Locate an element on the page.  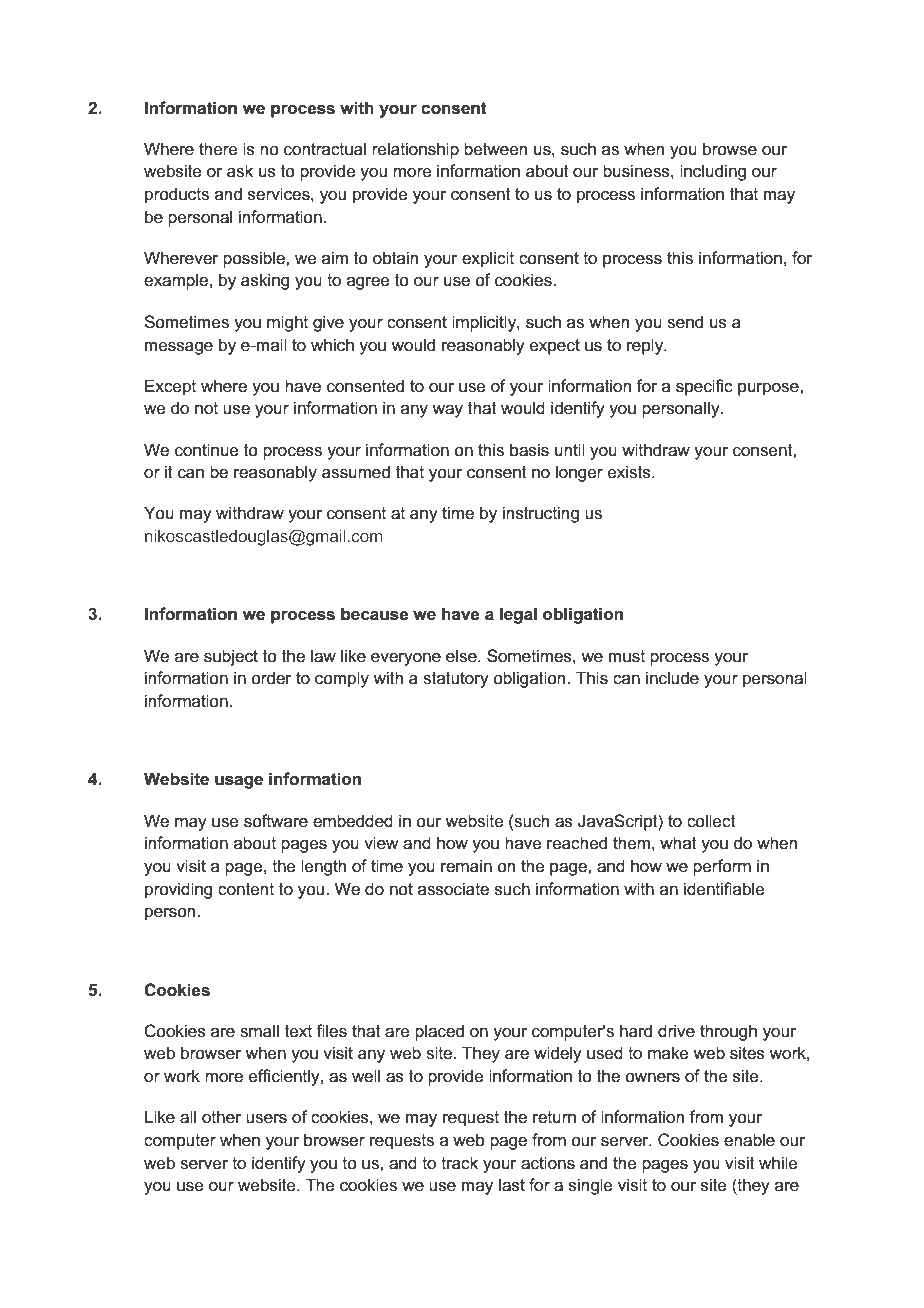
there is located at coordinates (218, 149).
